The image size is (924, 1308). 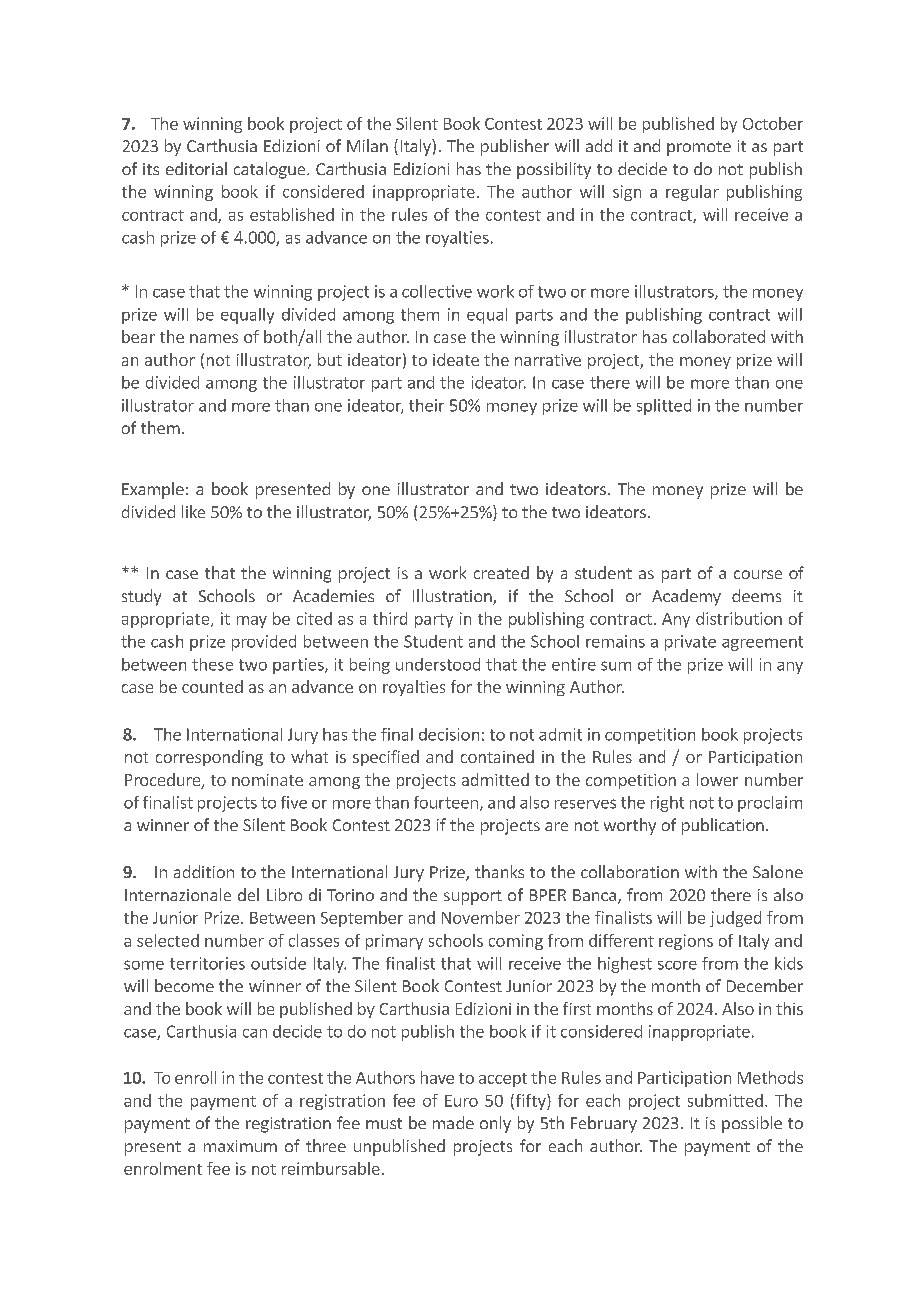 I want to click on collaborated, so click(x=719, y=336).
